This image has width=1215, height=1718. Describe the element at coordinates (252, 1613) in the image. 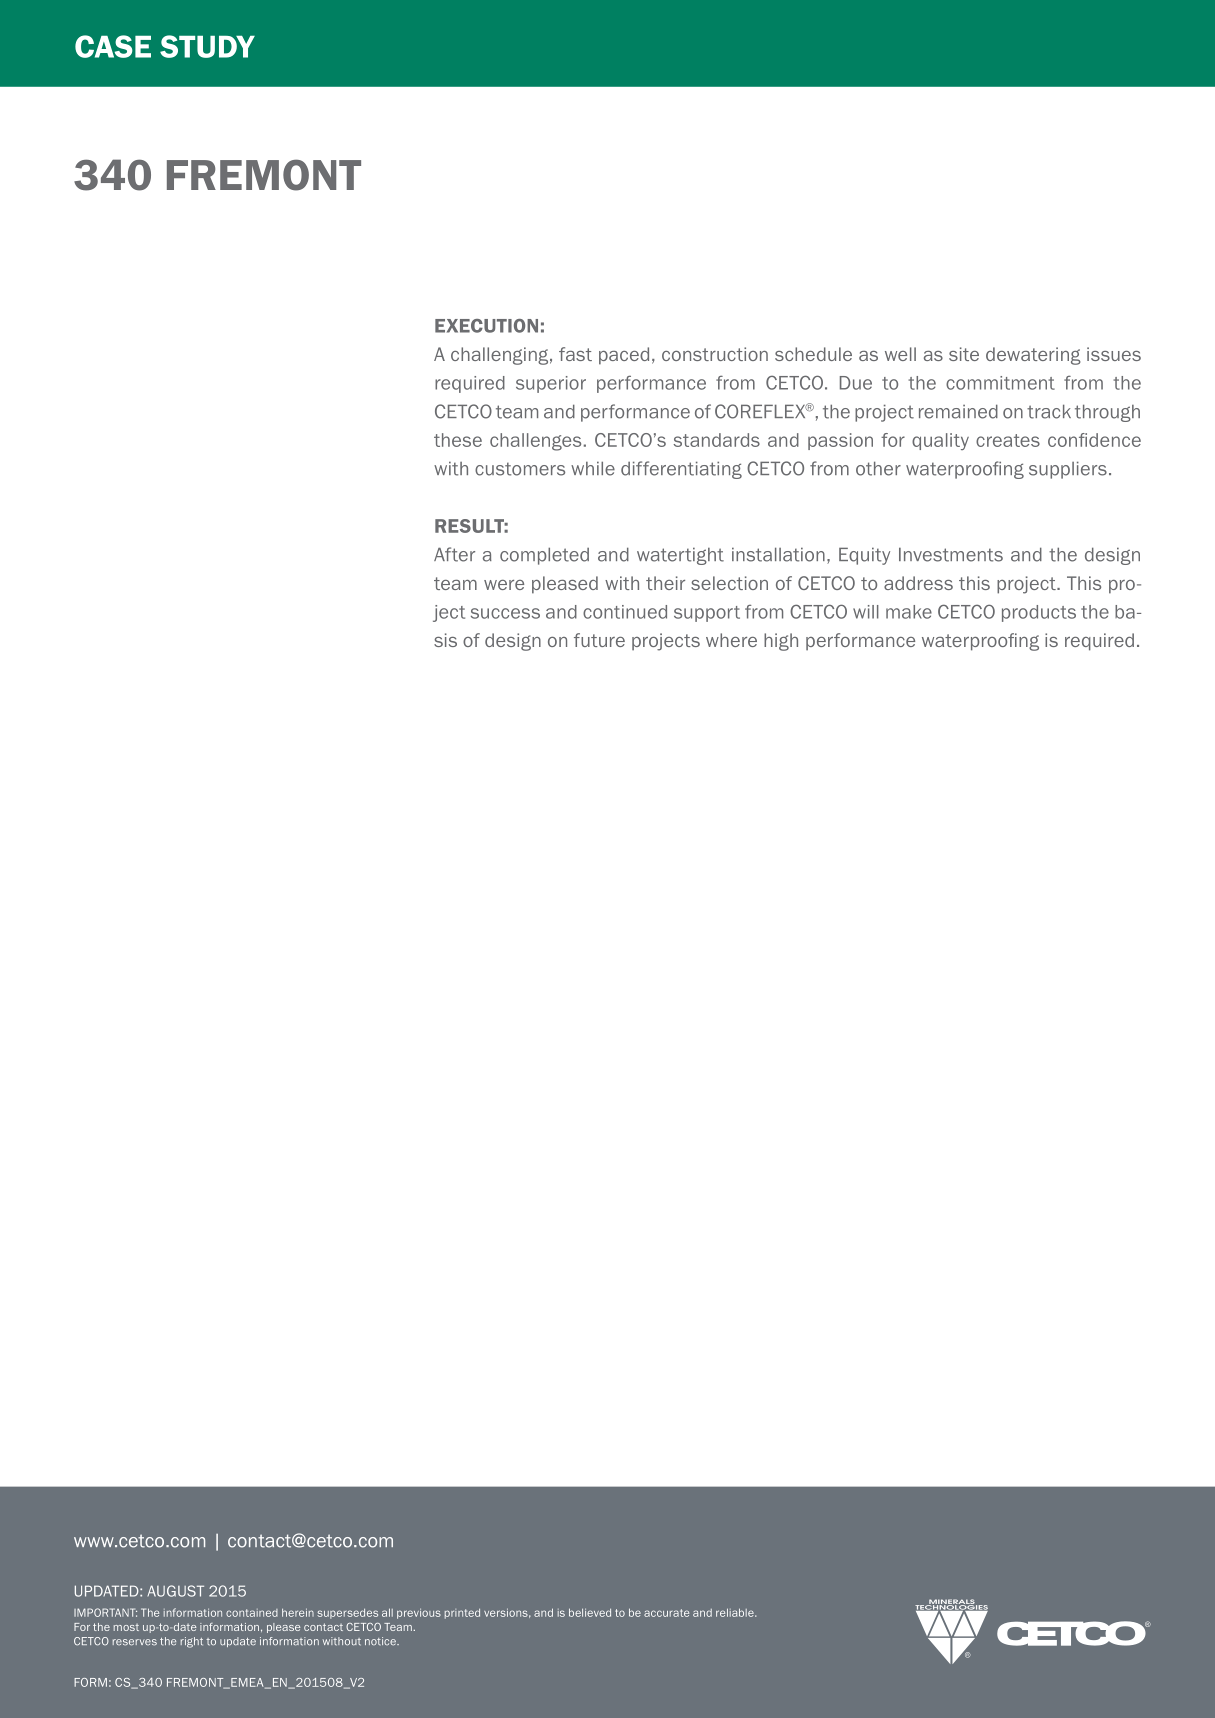

I see `contained` at that location.
